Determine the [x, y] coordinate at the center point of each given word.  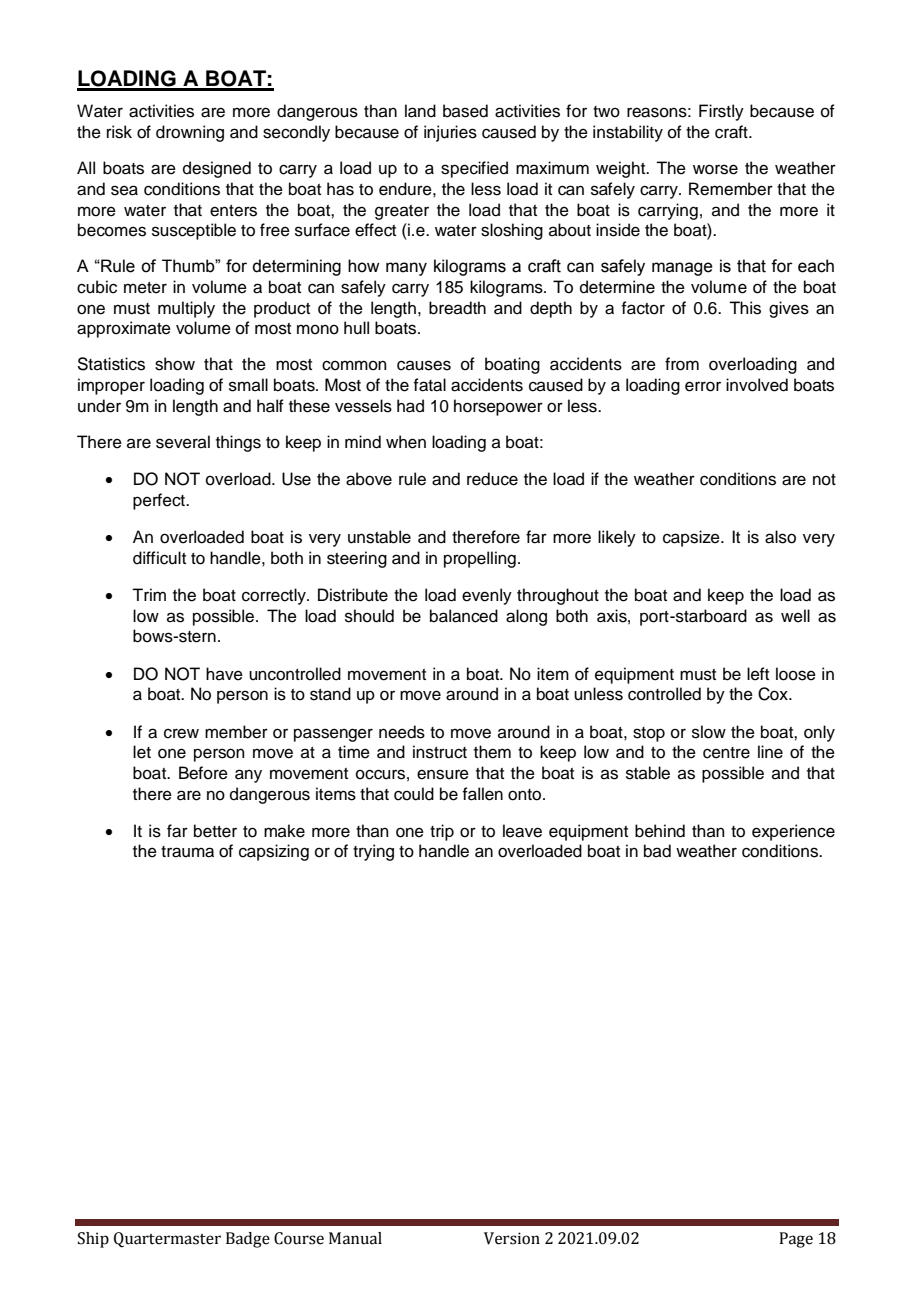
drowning [190, 133]
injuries [450, 133]
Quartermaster [167, 1240]
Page [796, 1240]
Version [512, 1238]
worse [715, 169]
